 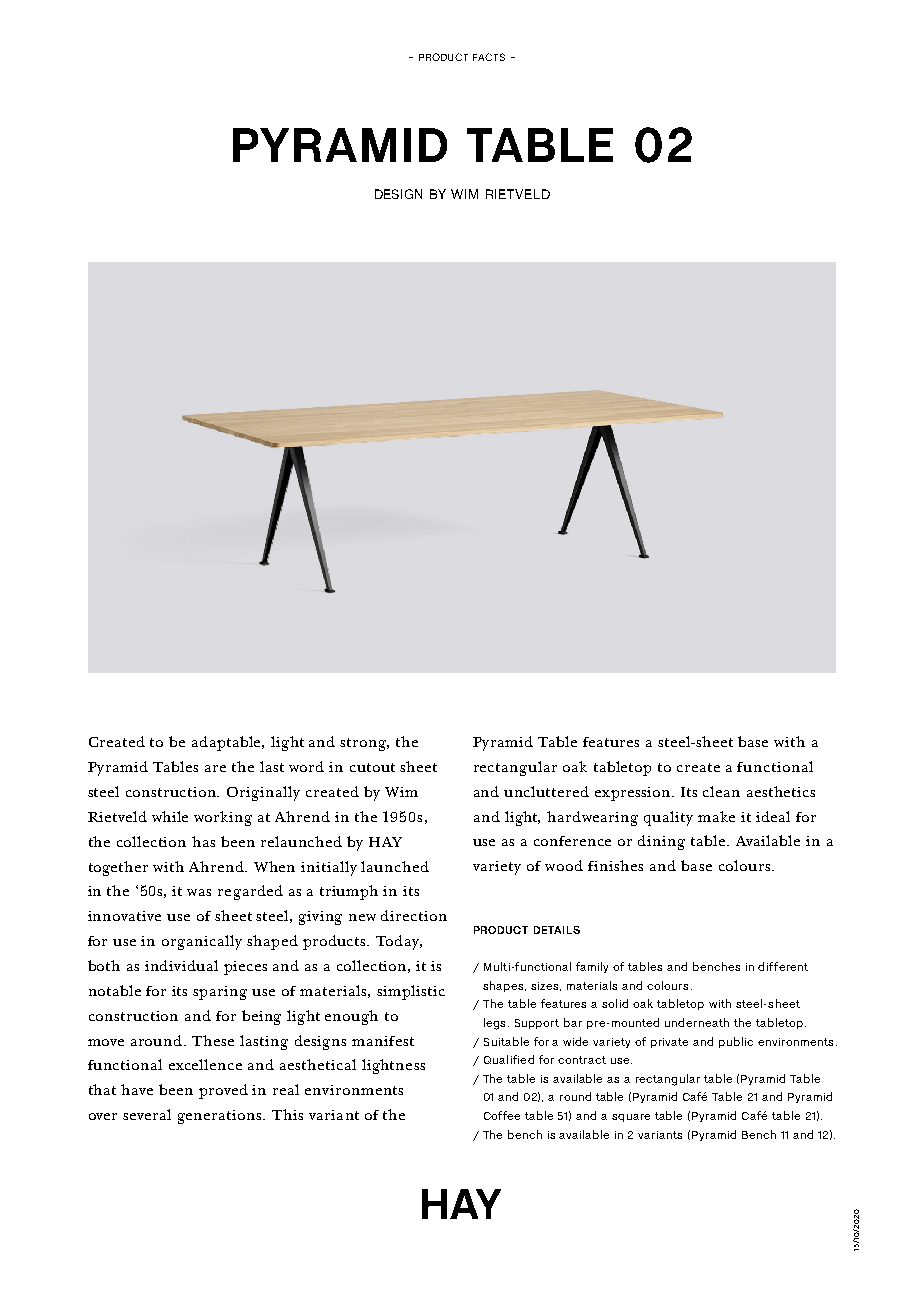 What do you see at coordinates (372, 767) in the screenshot?
I see `cutout` at bounding box center [372, 767].
